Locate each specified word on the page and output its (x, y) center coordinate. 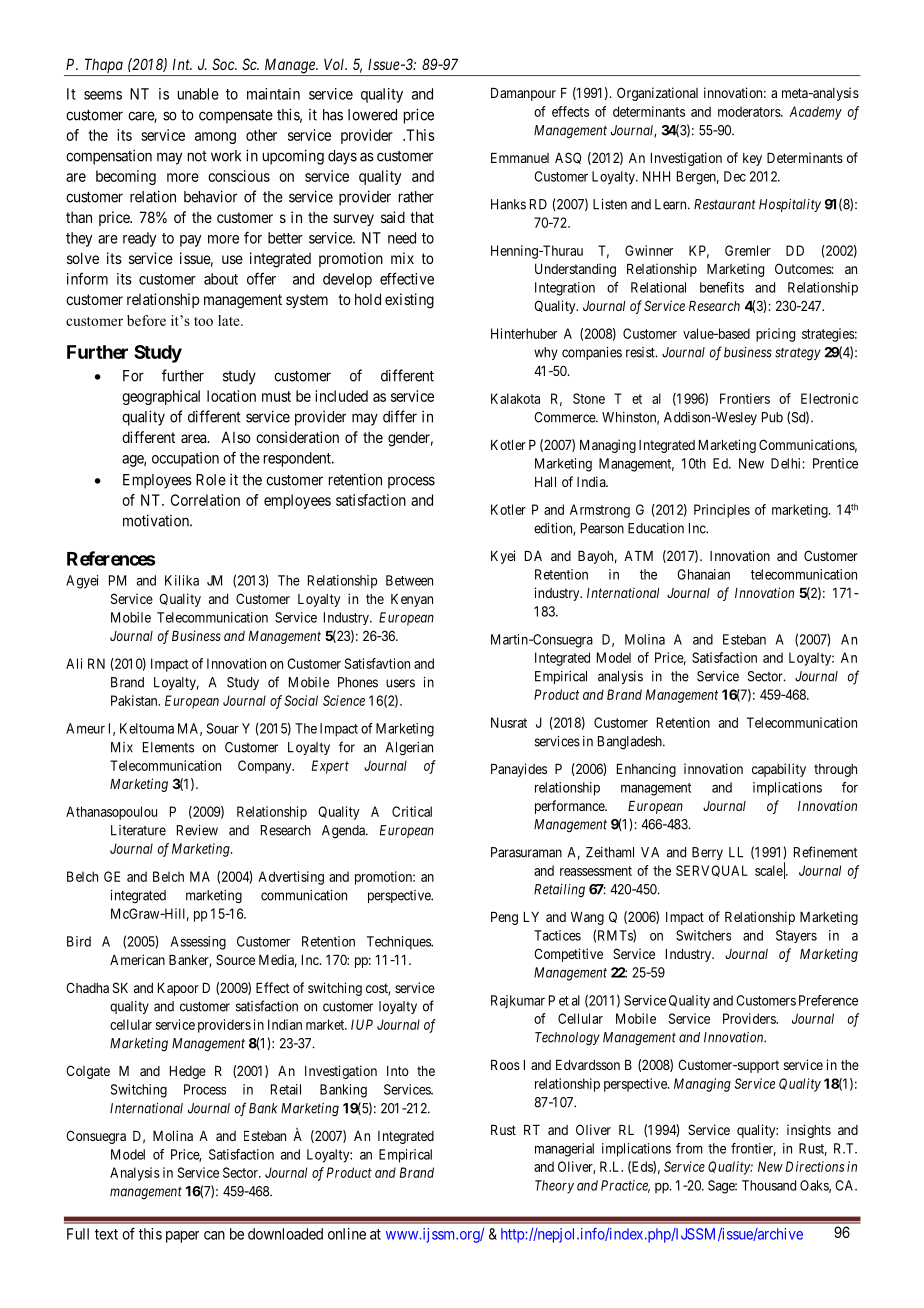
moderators (750, 111)
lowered (372, 115)
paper (182, 1237)
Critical (412, 811)
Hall (545, 482)
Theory (554, 1187)
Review (197, 830)
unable (198, 94)
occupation (185, 459)
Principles (722, 511)
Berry (707, 853)
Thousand (769, 1185)
